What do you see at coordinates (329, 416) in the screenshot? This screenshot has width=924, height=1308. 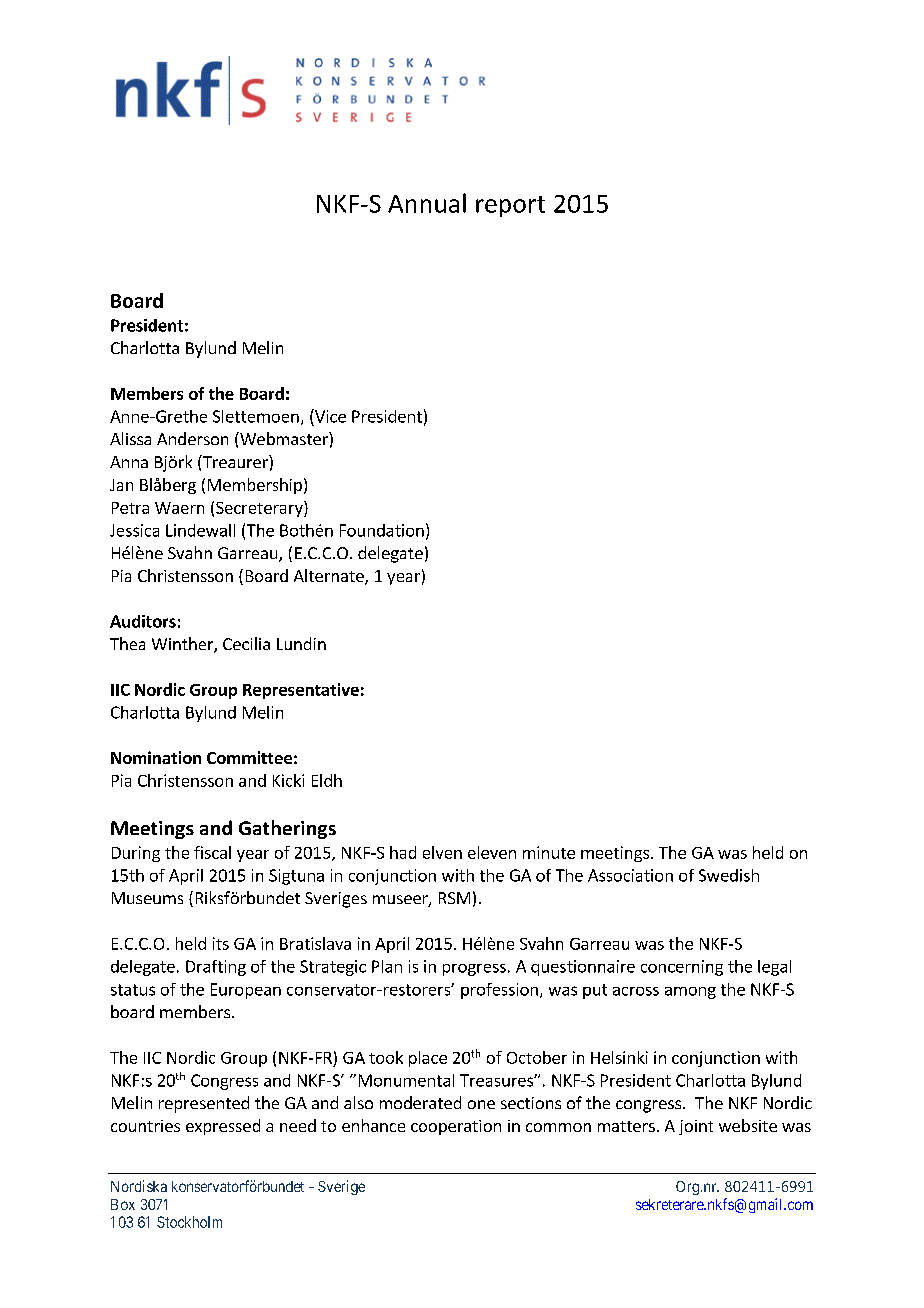 I see `Vice` at bounding box center [329, 416].
